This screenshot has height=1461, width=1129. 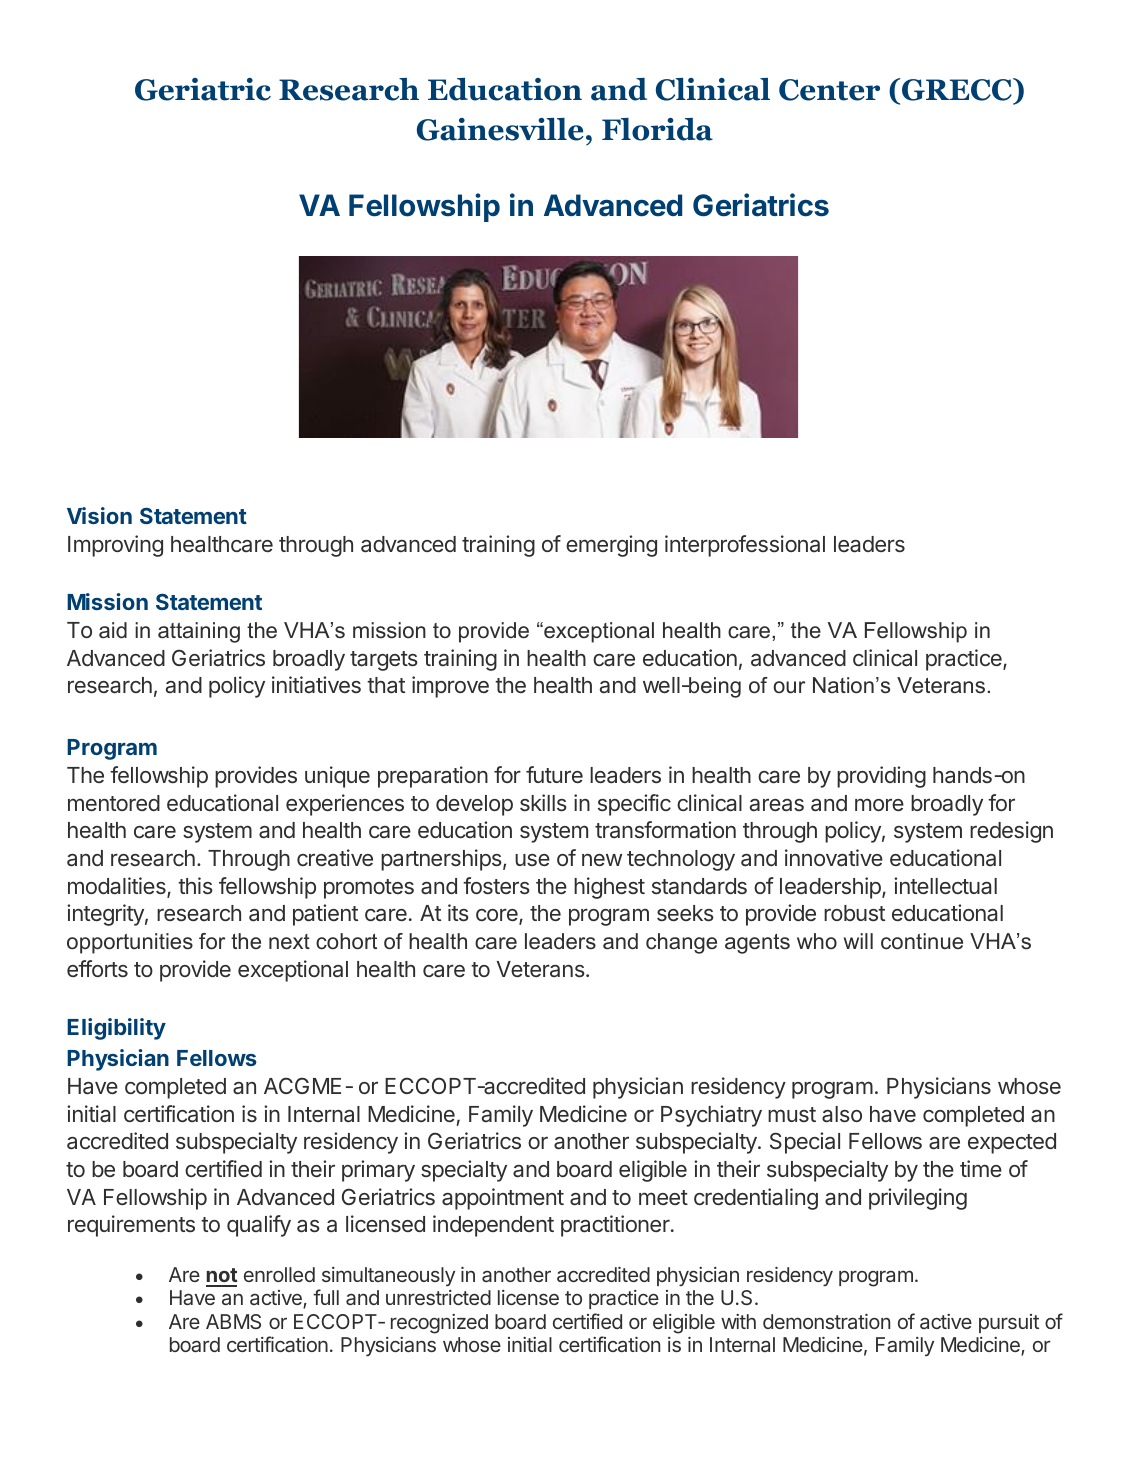 What do you see at coordinates (829, 90) in the screenshot?
I see `Center` at bounding box center [829, 90].
